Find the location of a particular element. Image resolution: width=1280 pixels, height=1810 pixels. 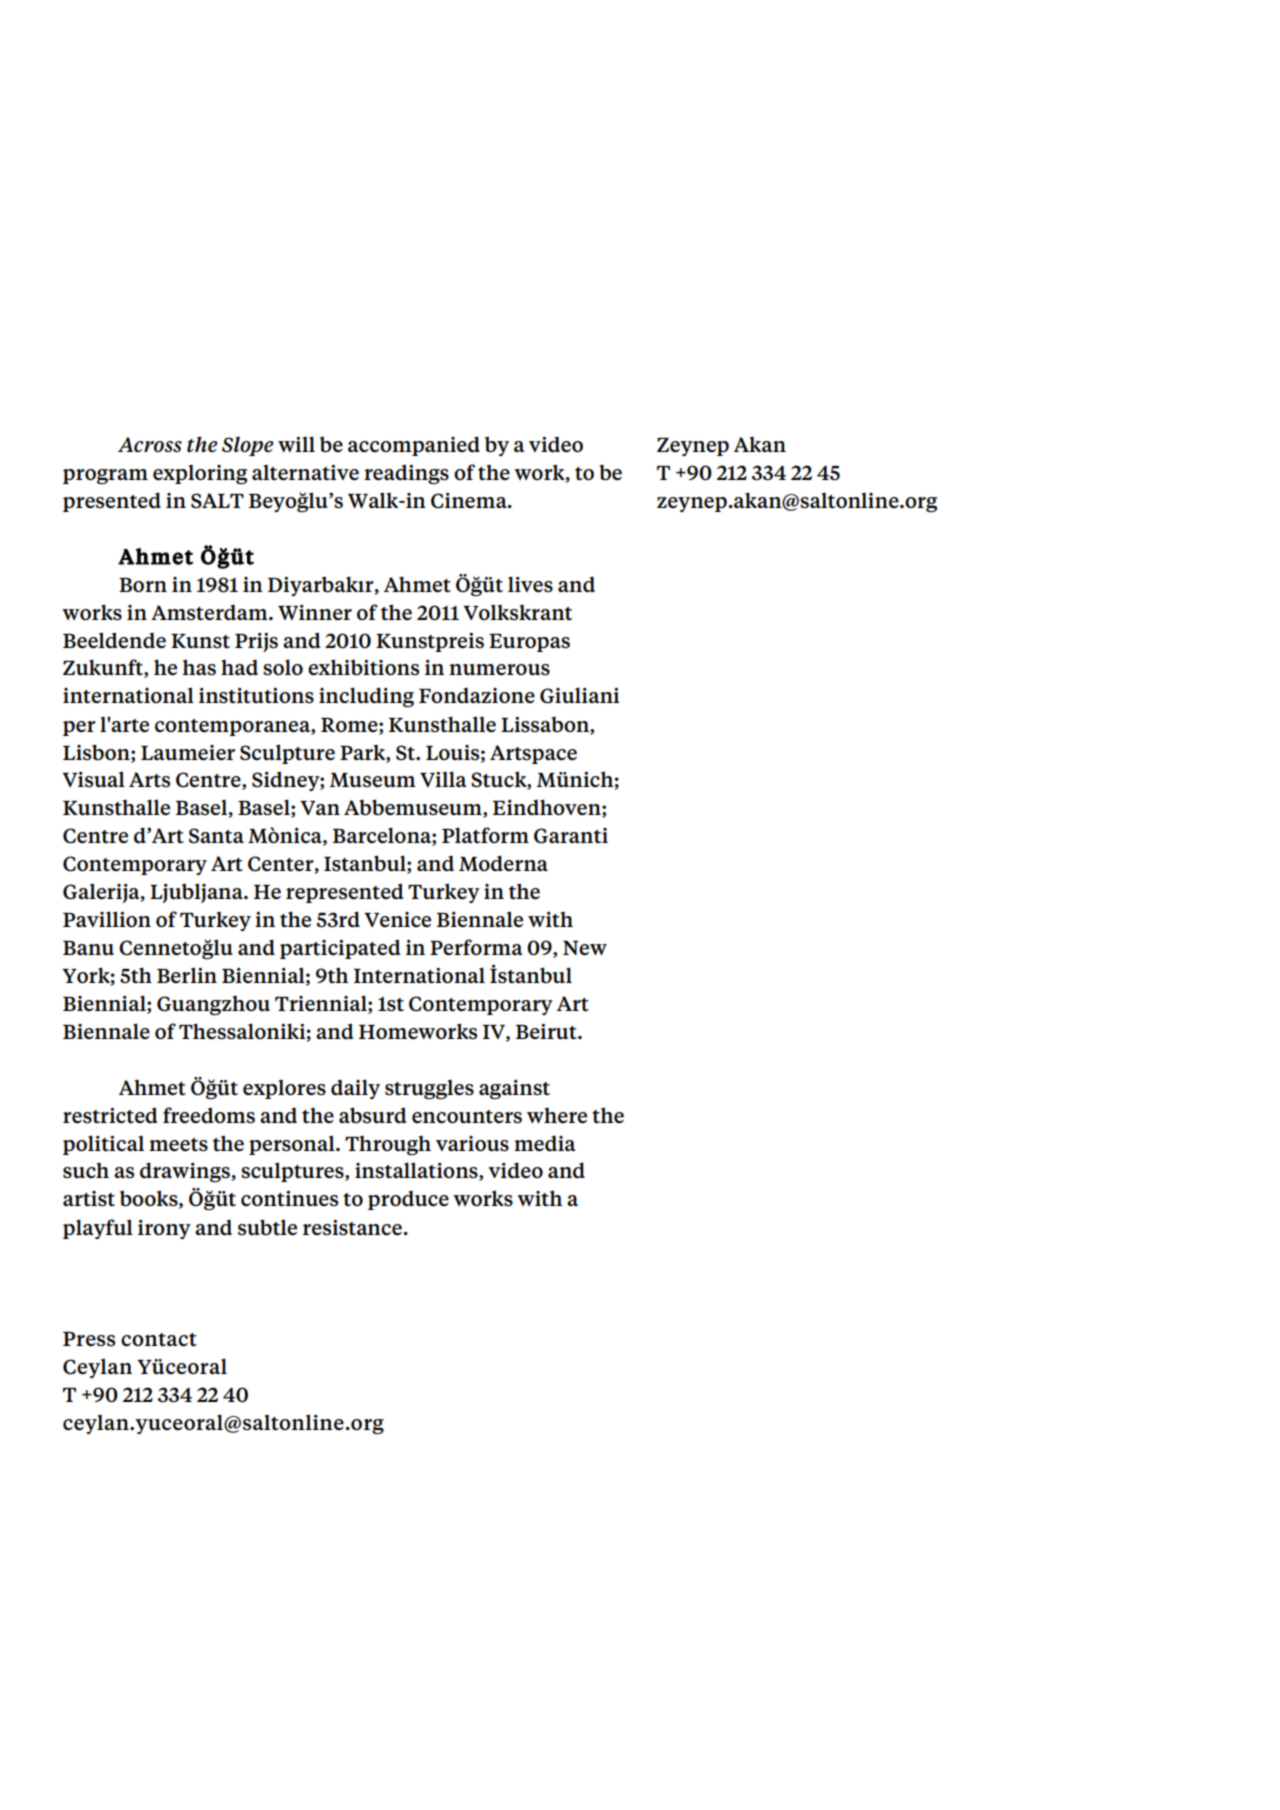

exhibitions is located at coordinates (363, 667).
